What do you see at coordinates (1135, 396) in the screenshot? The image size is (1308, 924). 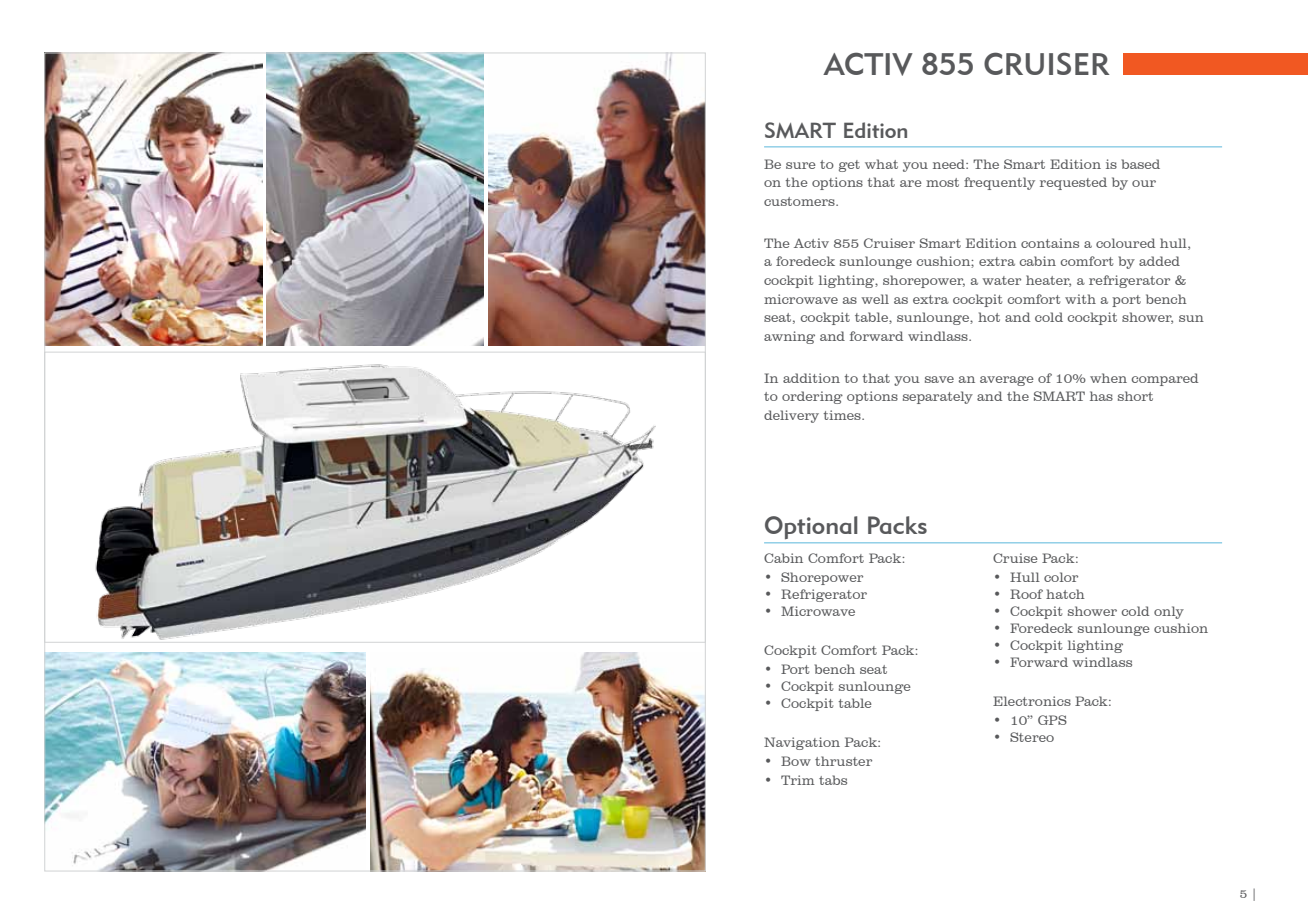 I see `short` at bounding box center [1135, 396].
